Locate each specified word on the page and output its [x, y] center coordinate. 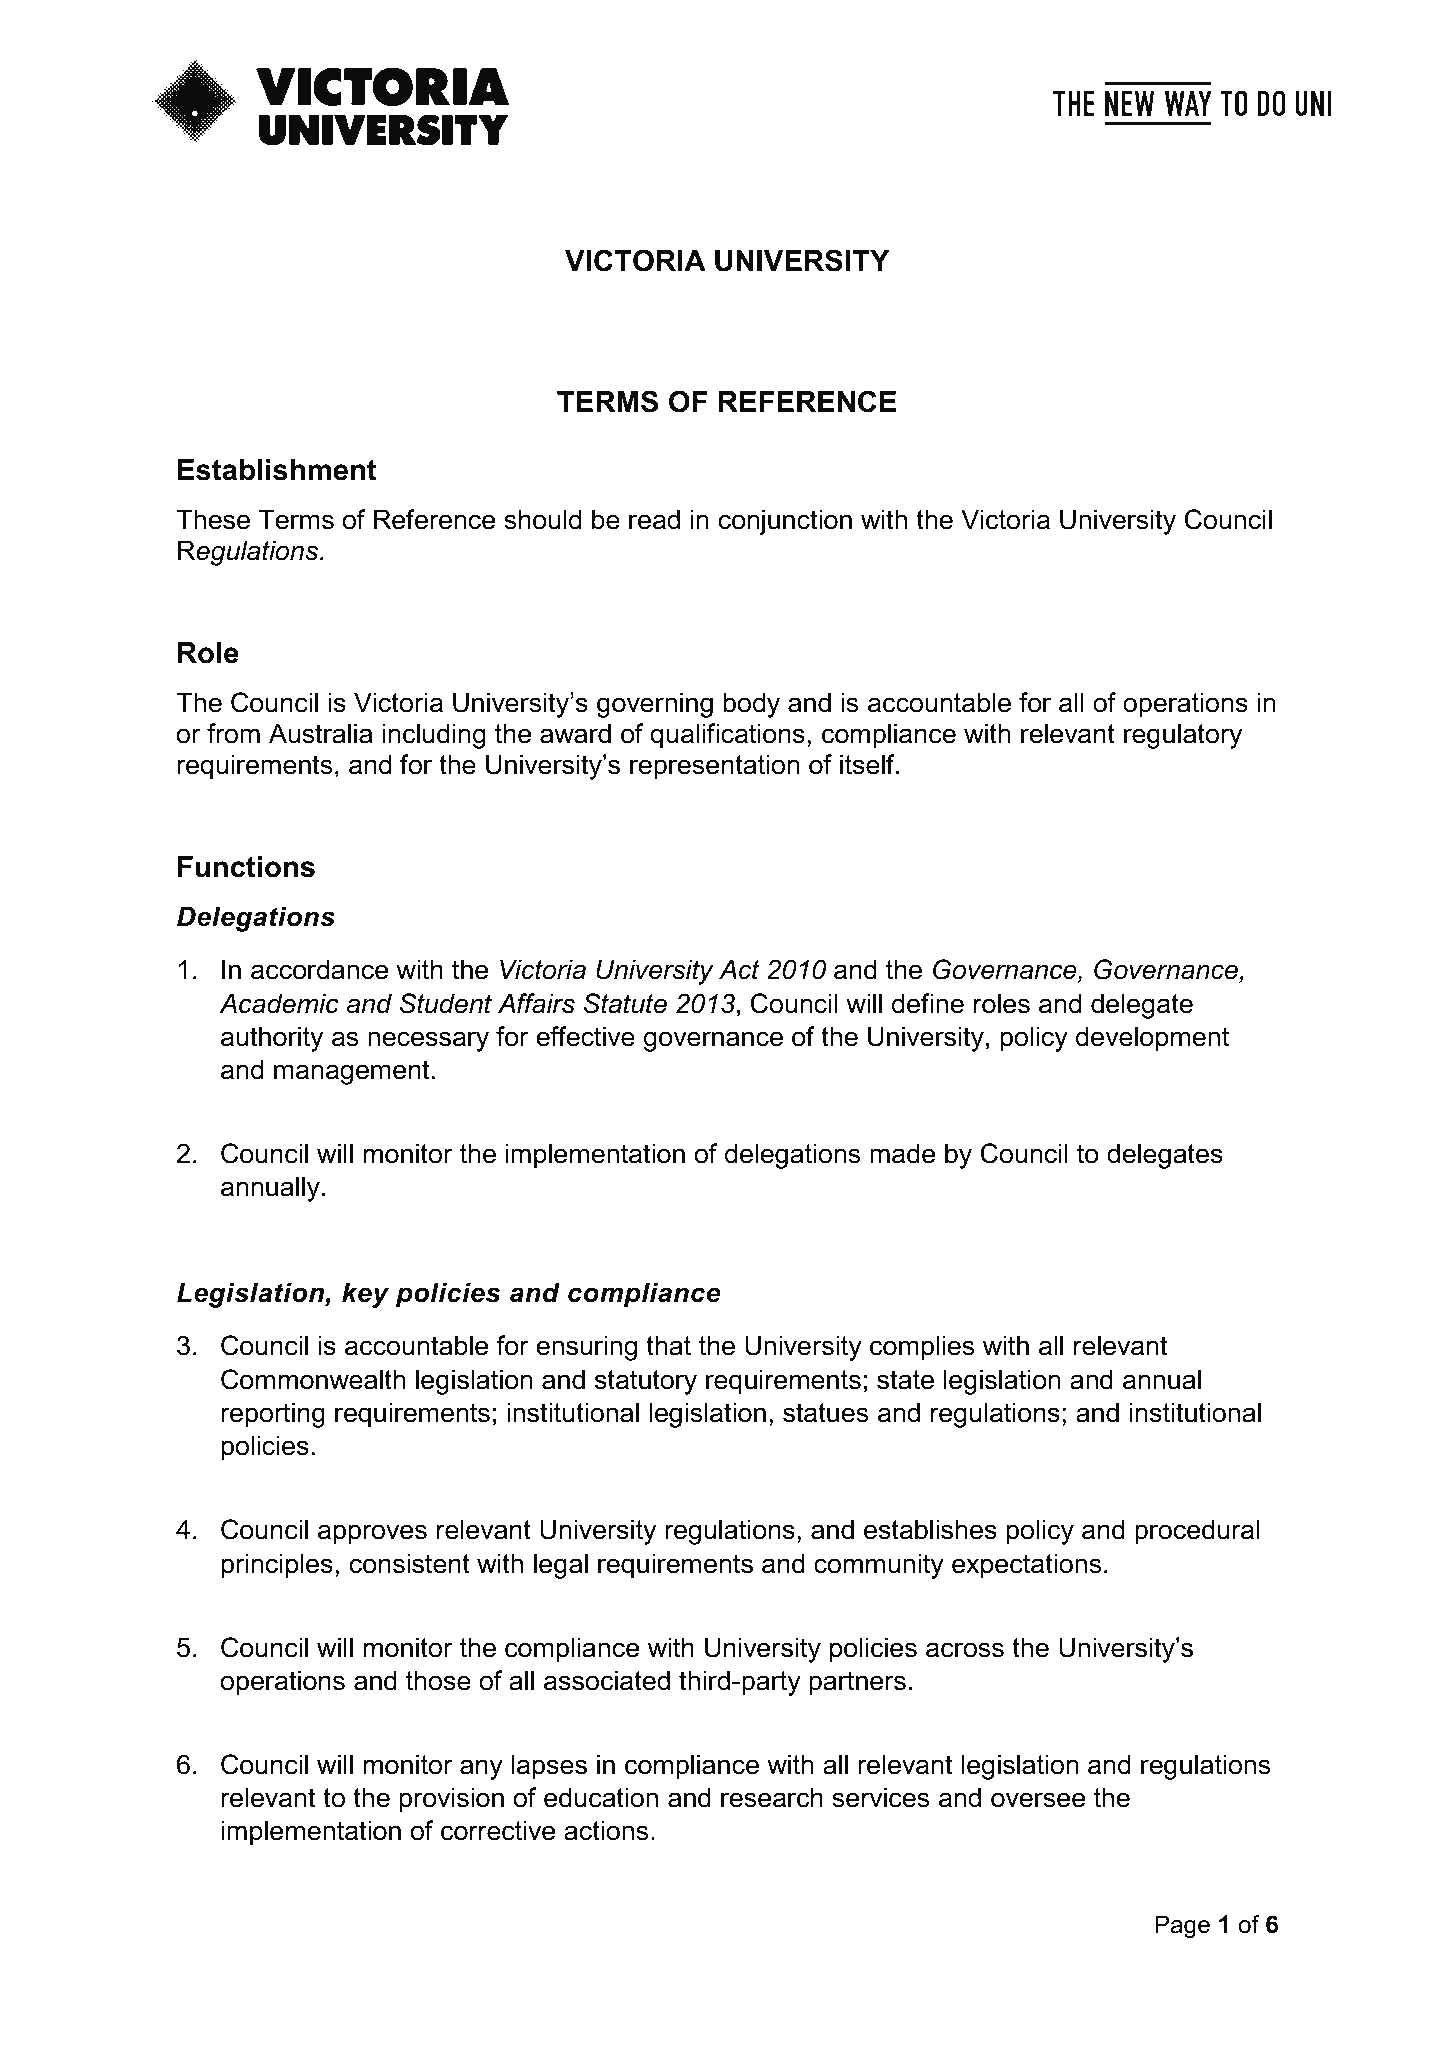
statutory [646, 1382]
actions [606, 1830]
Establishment [277, 470]
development [1152, 1039]
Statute [625, 1003]
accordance [319, 969]
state [905, 1380]
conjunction [785, 522]
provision [451, 1800]
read [654, 519]
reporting [273, 1415]
